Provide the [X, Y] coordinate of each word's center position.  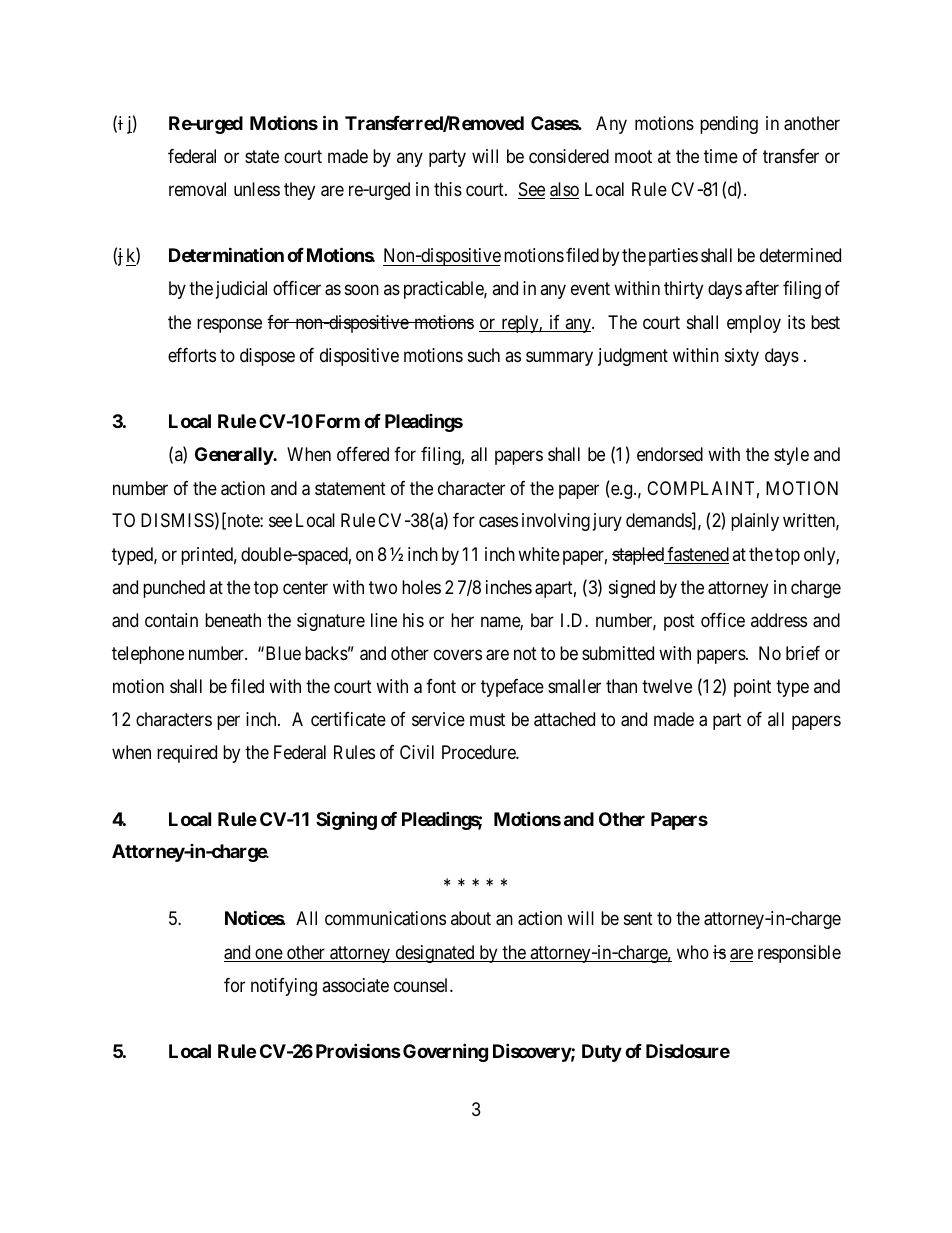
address [779, 620]
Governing [445, 1052]
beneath [233, 620]
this [448, 189]
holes [421, 587]
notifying [284, 987]
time [721, 156]
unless [257, 189]
